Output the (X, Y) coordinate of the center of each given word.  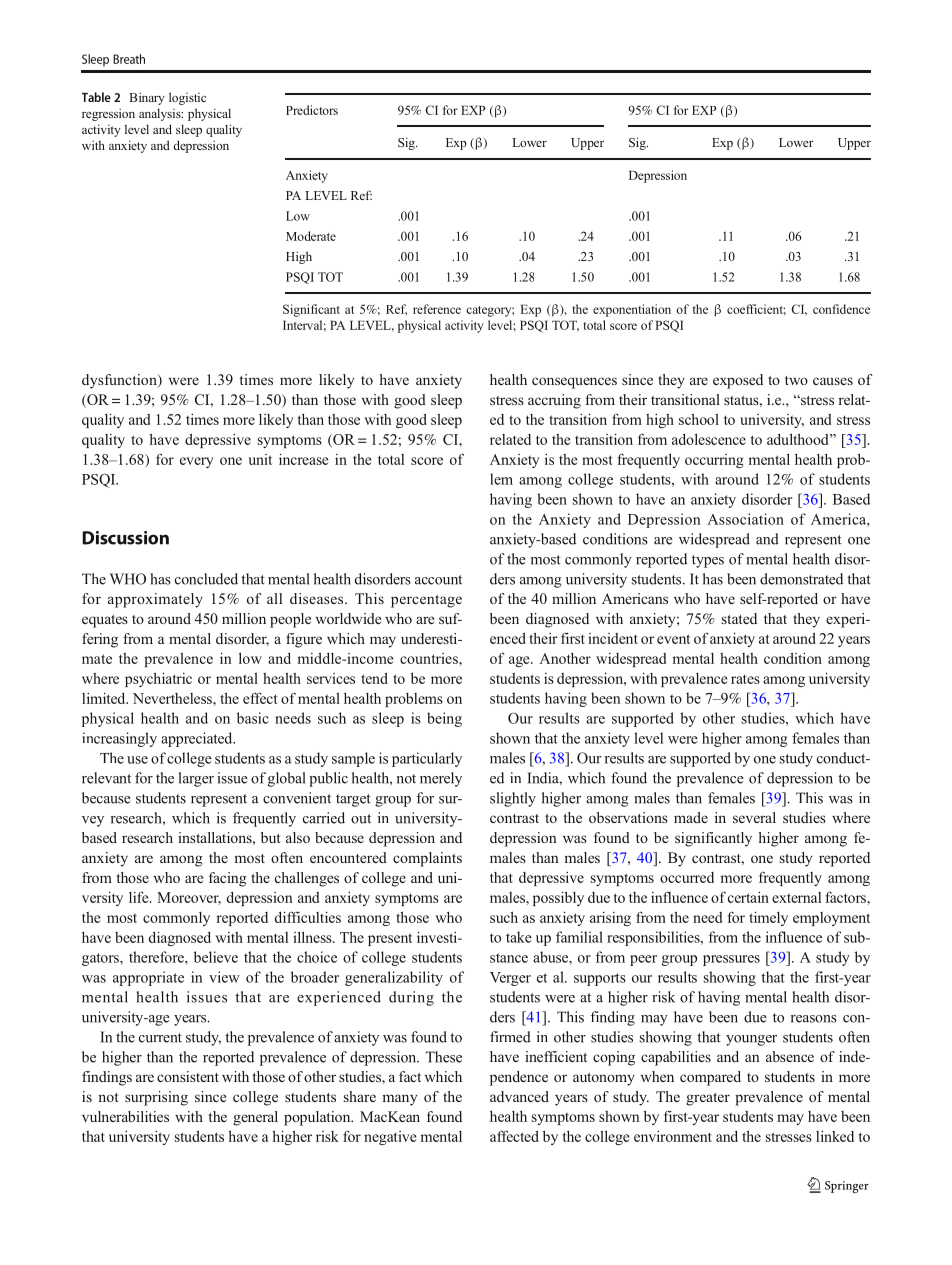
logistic (187, 98)
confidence (841, 309)
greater (708, 1099)
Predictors (312, 110)
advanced (519, 1096)
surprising (156, 1098)
